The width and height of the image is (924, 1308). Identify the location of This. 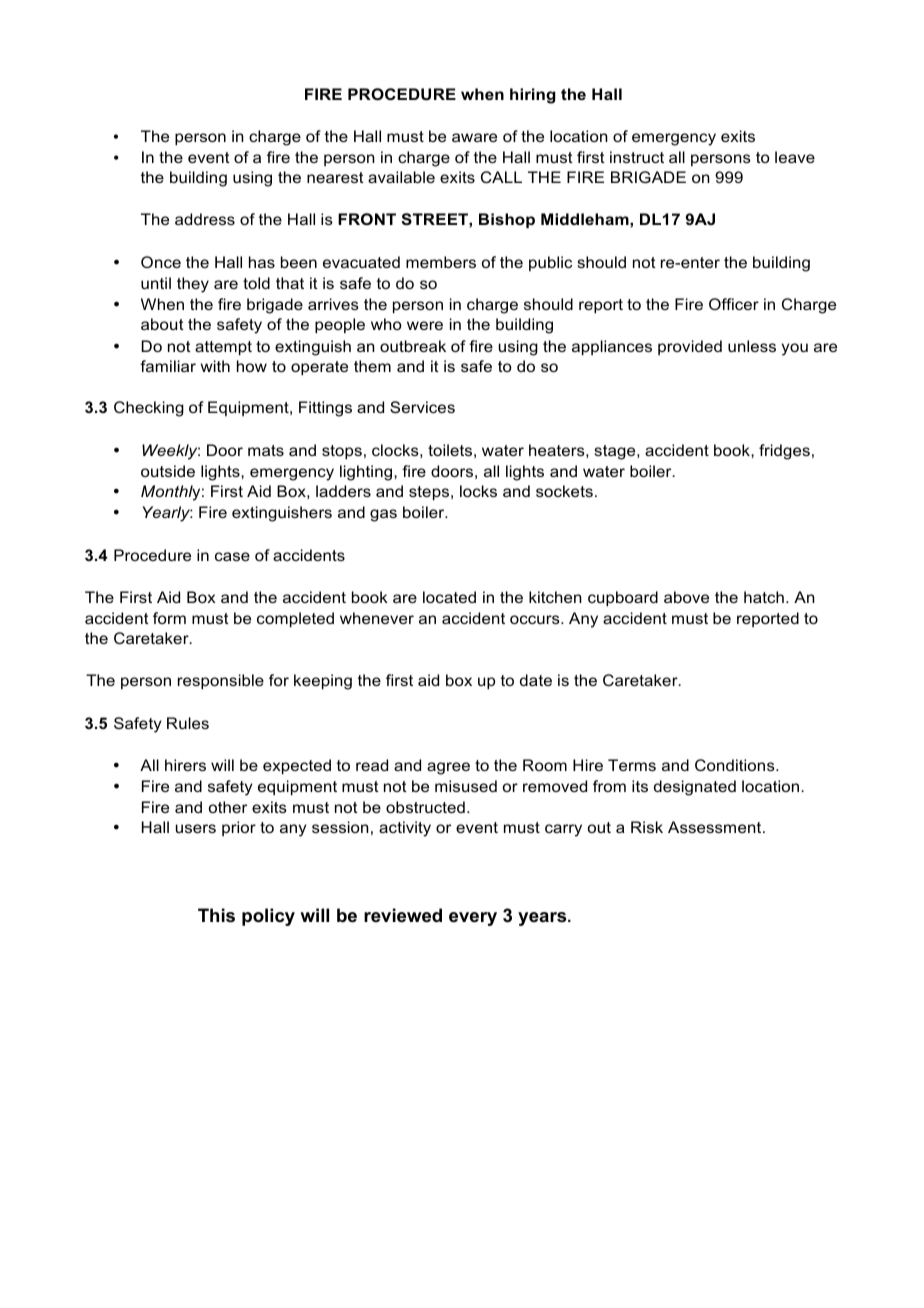
(216, 915).
